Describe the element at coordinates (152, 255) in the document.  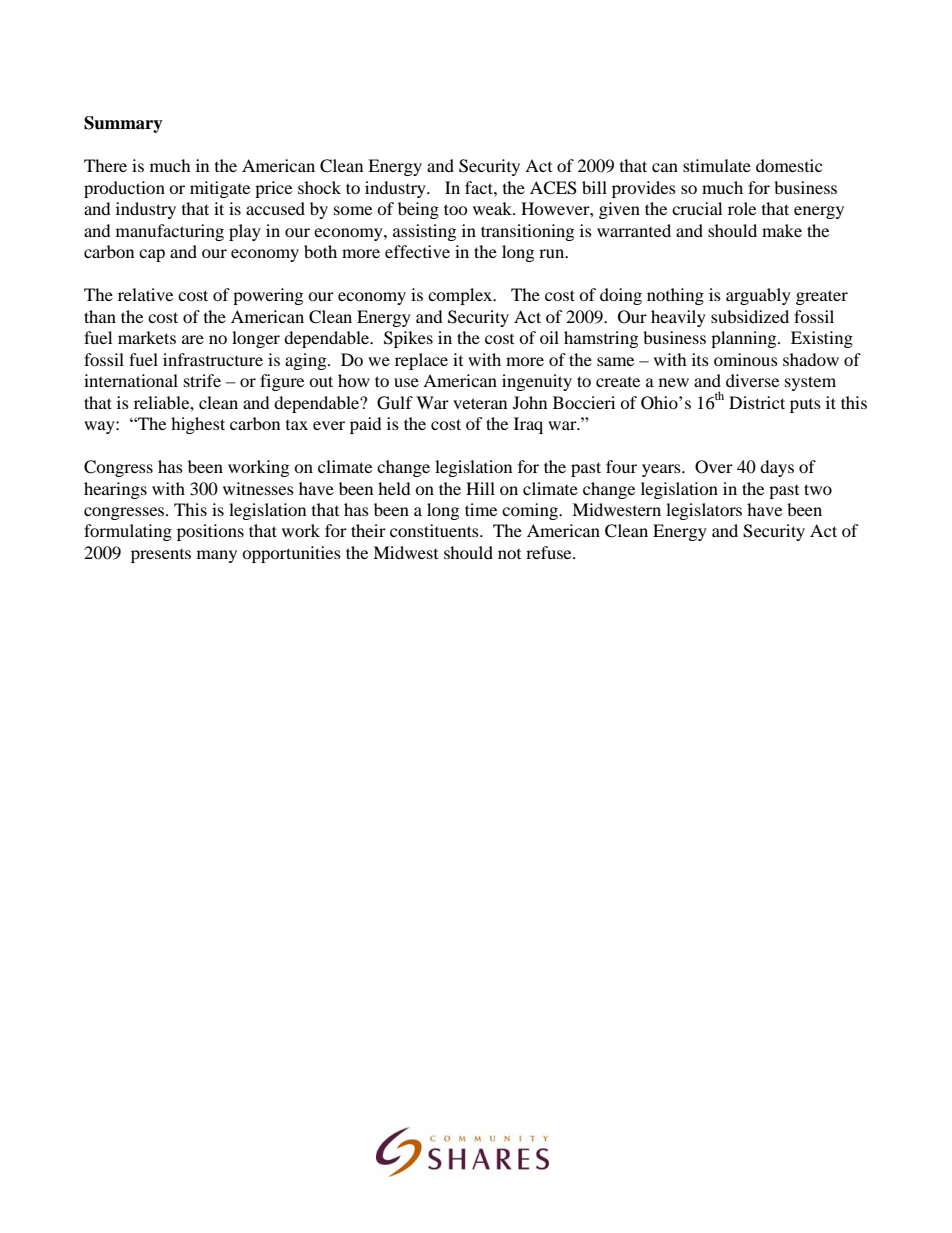
I see `cap` at that location.
